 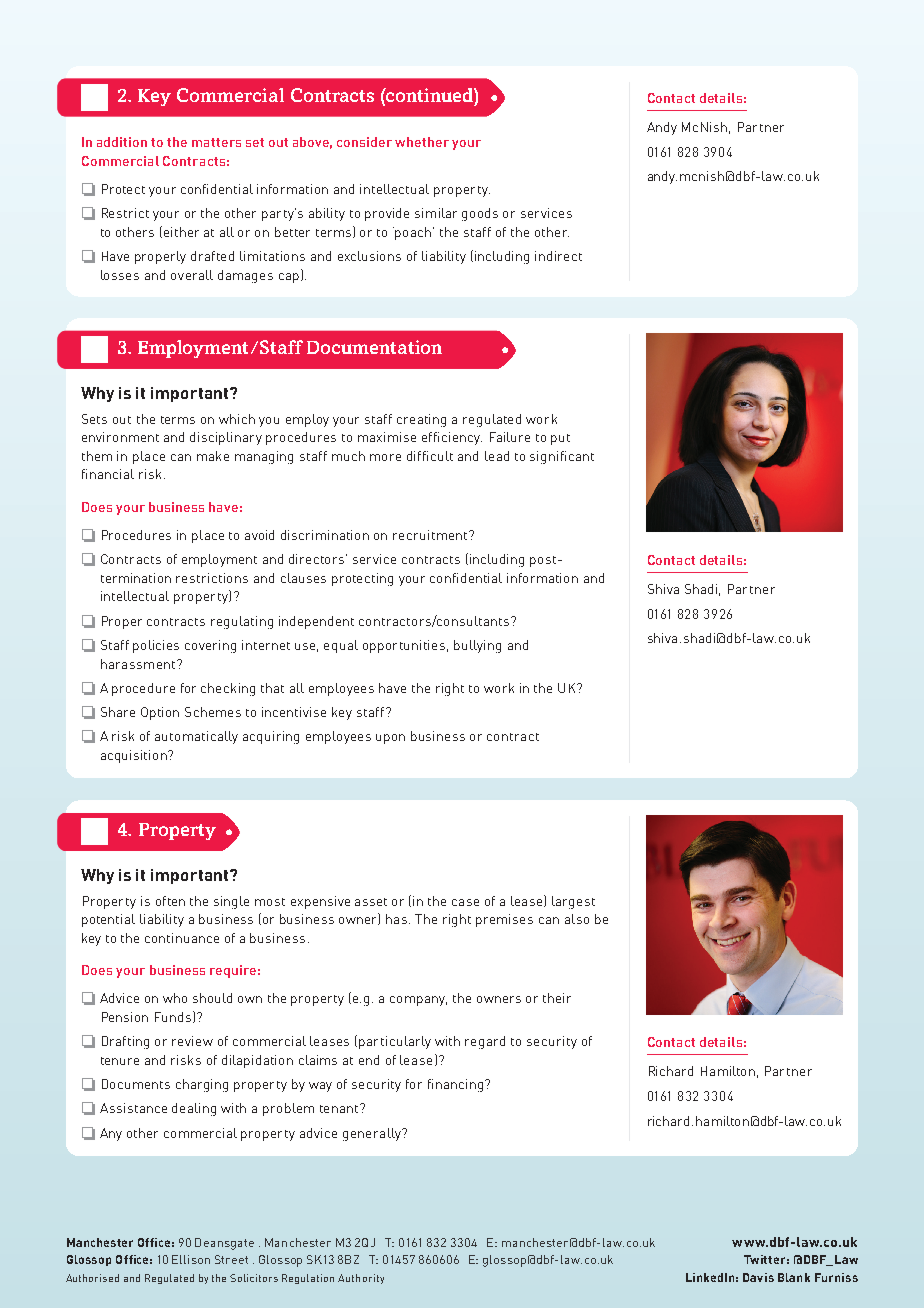 What do you see at coordinates (477, 646) in the screenshot?
I see `bullying` at bounding box center [477, 646].
